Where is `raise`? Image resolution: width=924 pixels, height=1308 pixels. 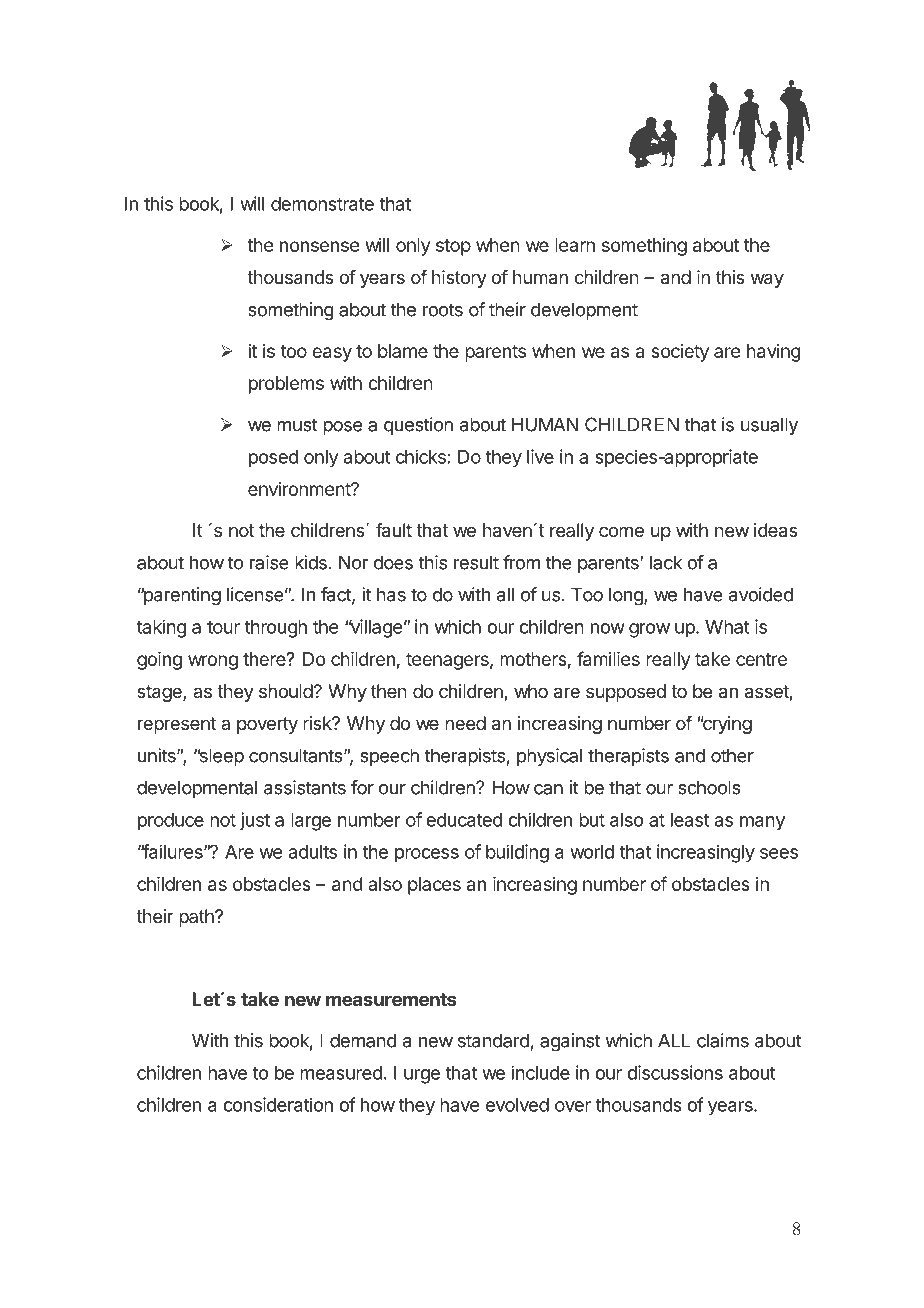 raise is located at coordinates (269, 562).
